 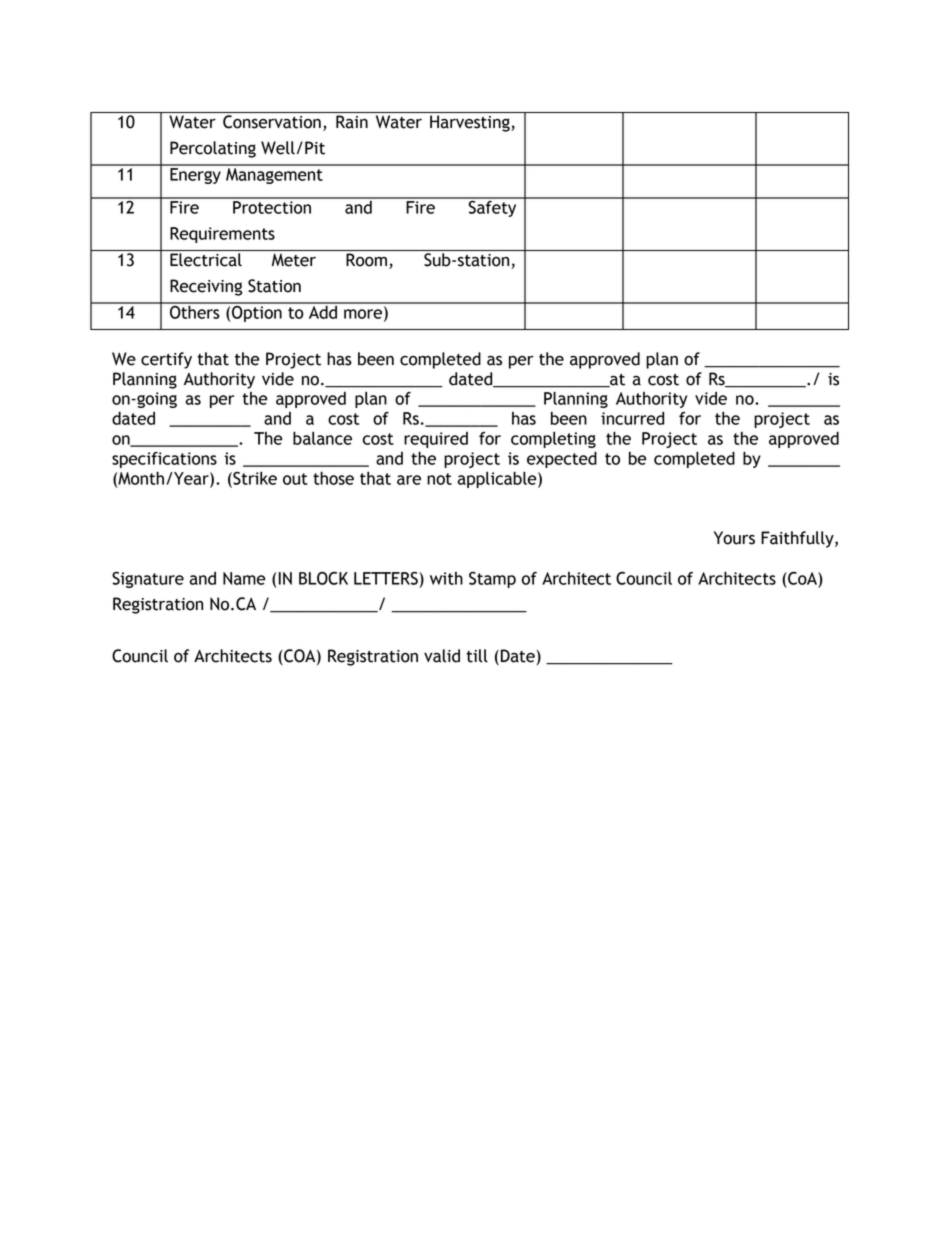 I want to click on required, so click(x=436, y=440).
